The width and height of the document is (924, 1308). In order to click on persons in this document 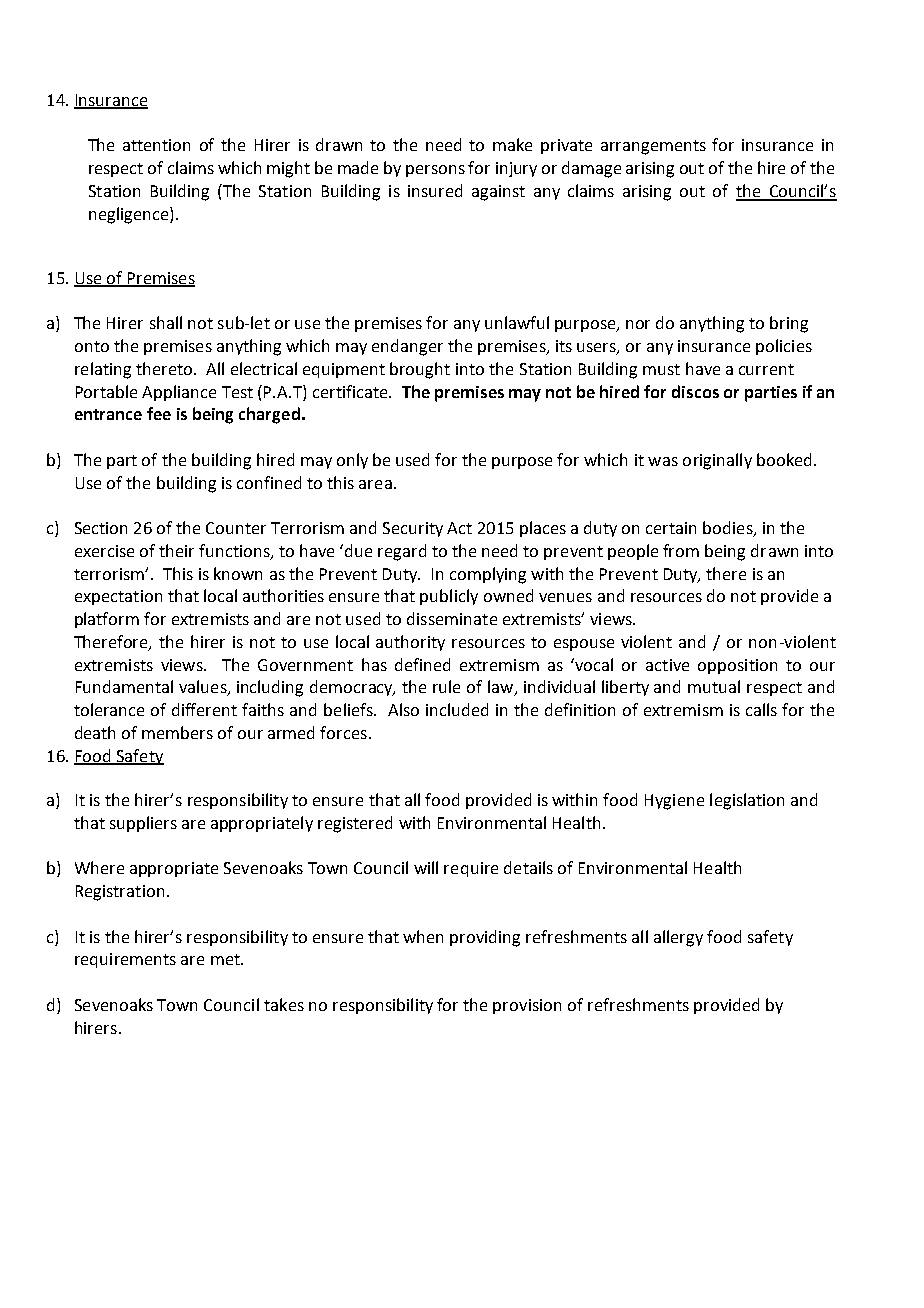, I will do `click(435, 171)`.
